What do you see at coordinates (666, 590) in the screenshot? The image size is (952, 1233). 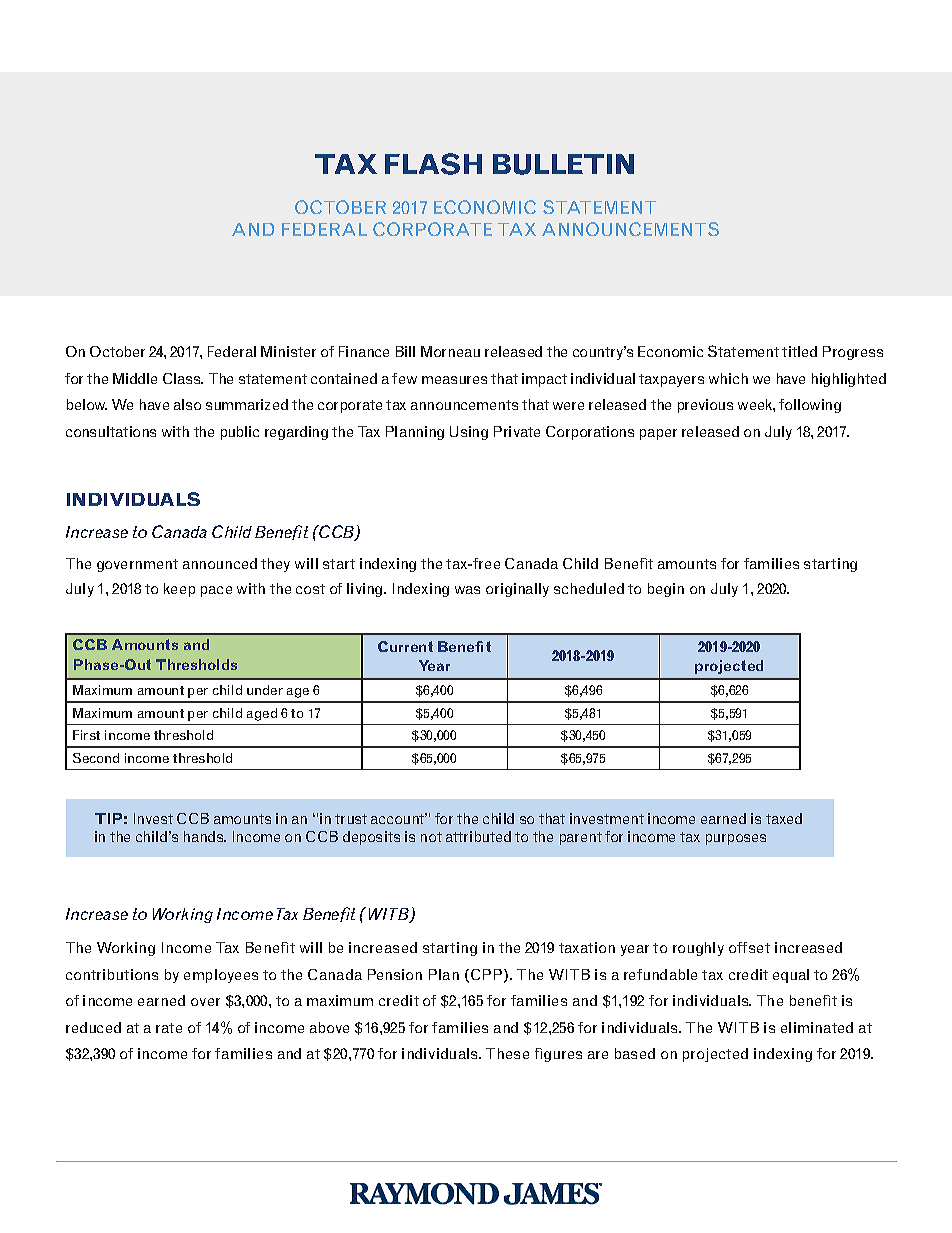 I see `begin` at bounding box center [666, 590].
